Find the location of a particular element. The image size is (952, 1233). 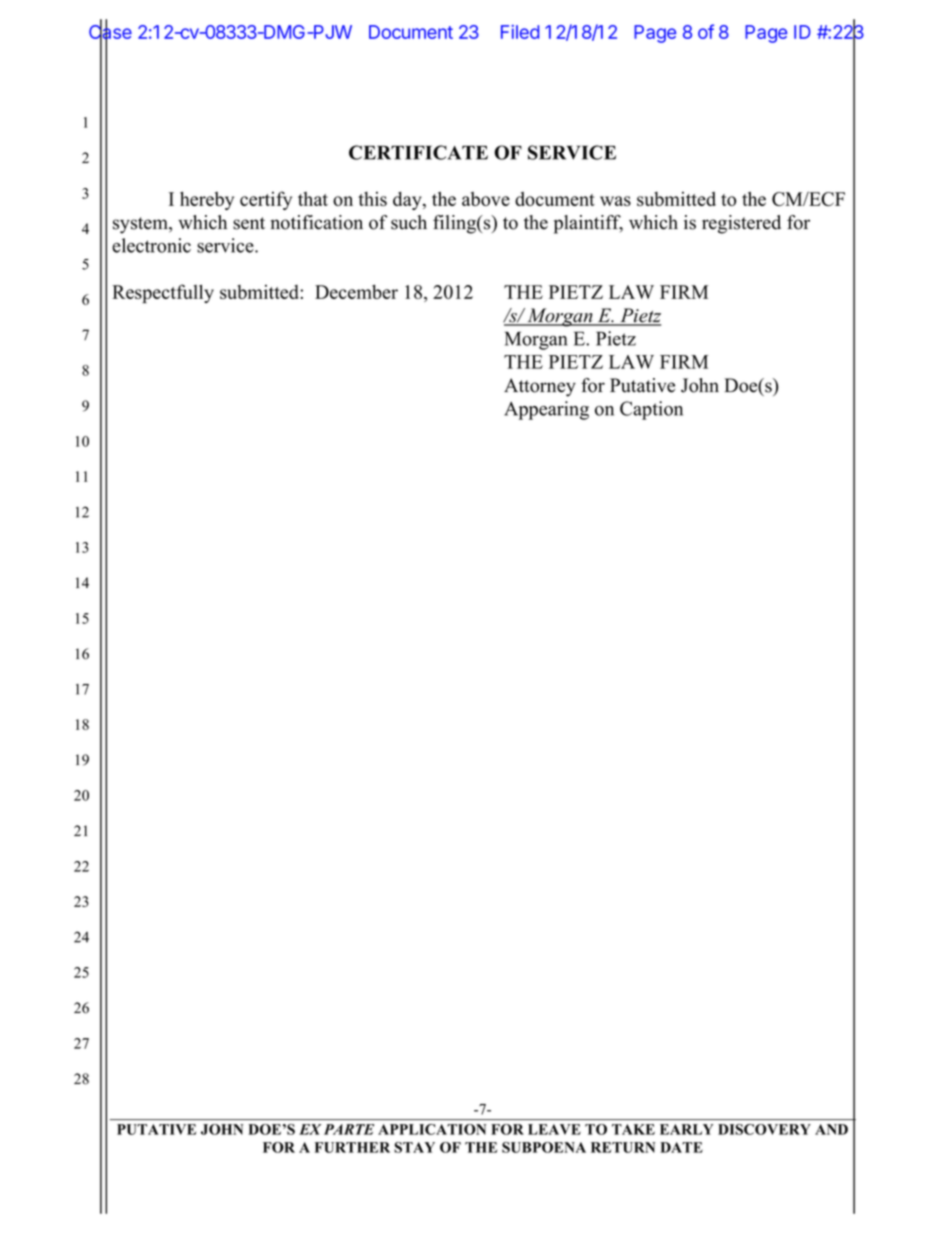

PARTE is located at coordinates (349, 1129).
